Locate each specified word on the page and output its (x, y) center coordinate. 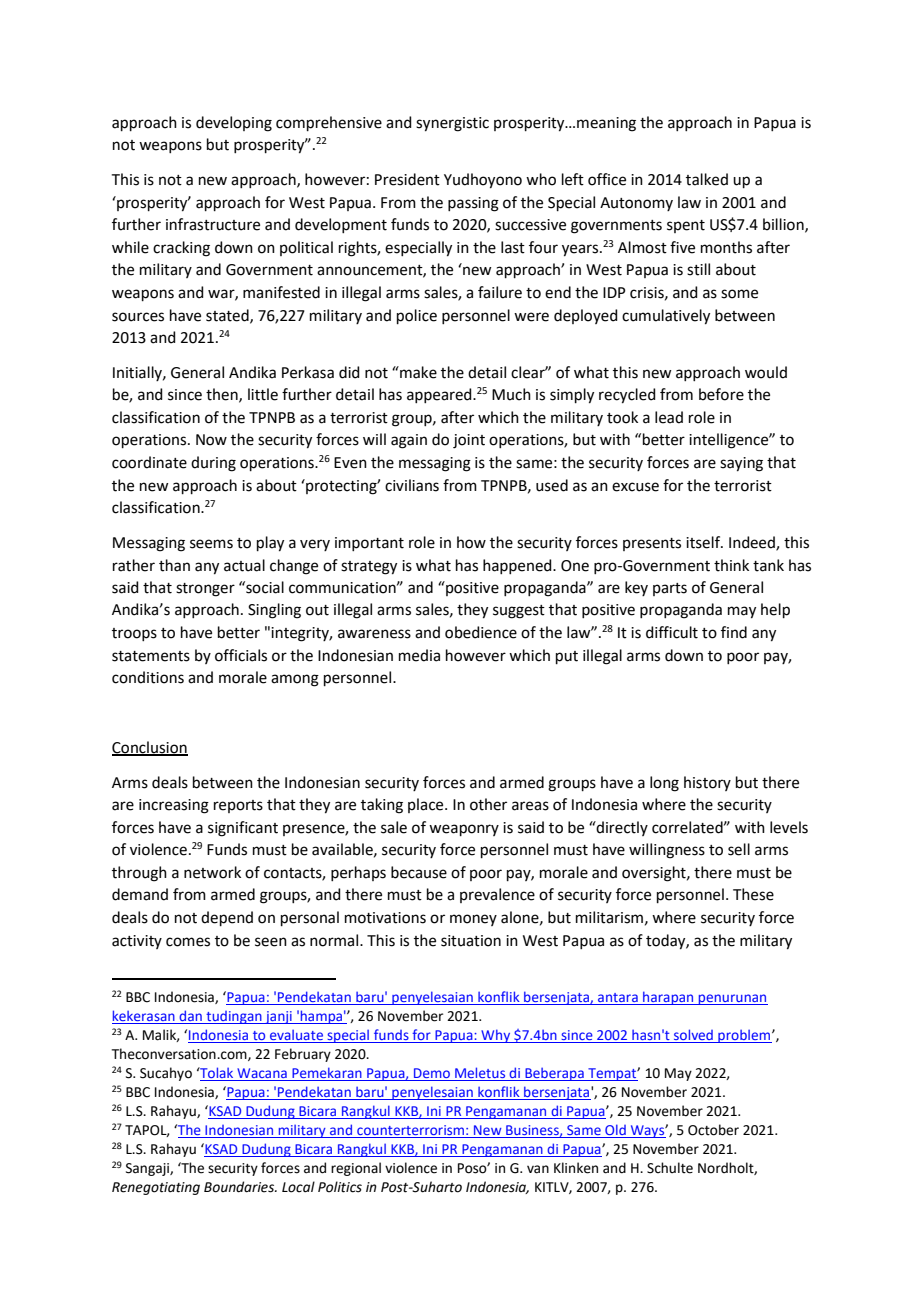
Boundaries (240, 1187)
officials (241, 655)
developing (234, 124)
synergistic (452, 124)
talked (707, 179)
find (734, 632)
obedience (481, 632)
